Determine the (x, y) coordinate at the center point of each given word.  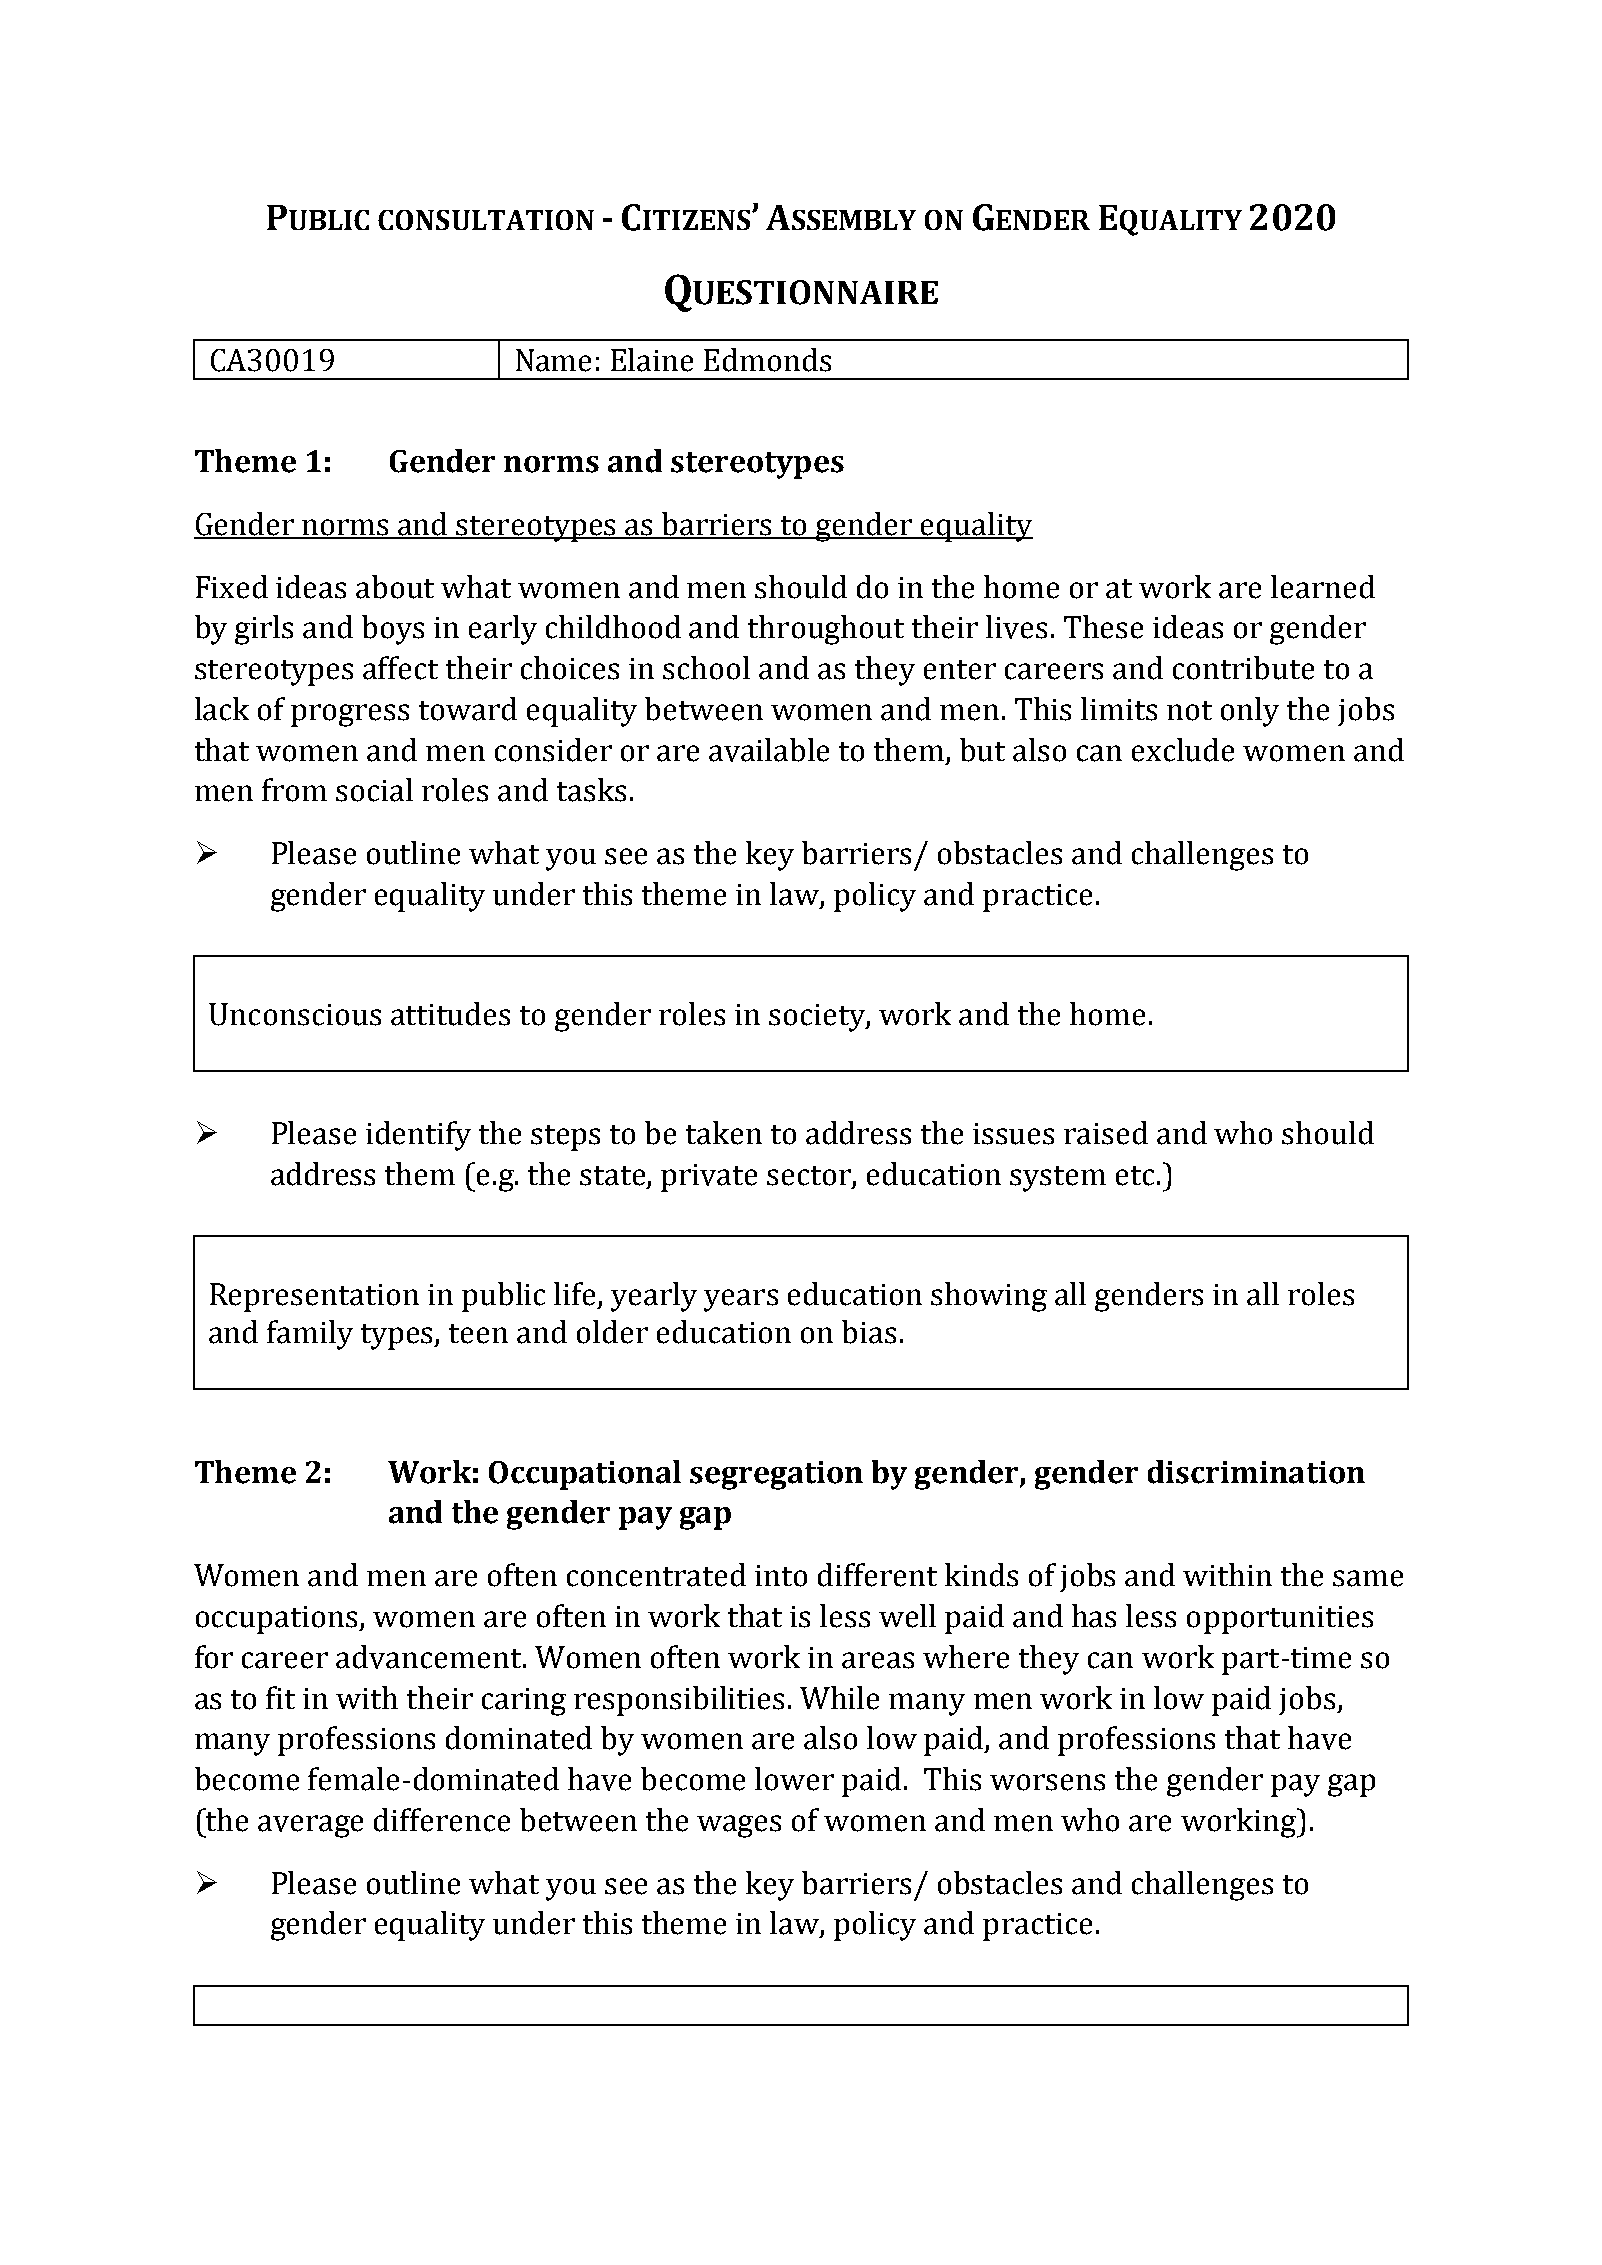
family (310, 1335)
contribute (1243, 668)
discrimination (1256, 1472)
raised (1106, 1133)
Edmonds (767, 360)
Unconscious (295, 1014)
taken (724, 1133)
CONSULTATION (486, 220)
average (310, 1826)
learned (1323, 587)
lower (794, 1779)
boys (393, 630)
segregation (776, 1475)
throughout (826, 630)
